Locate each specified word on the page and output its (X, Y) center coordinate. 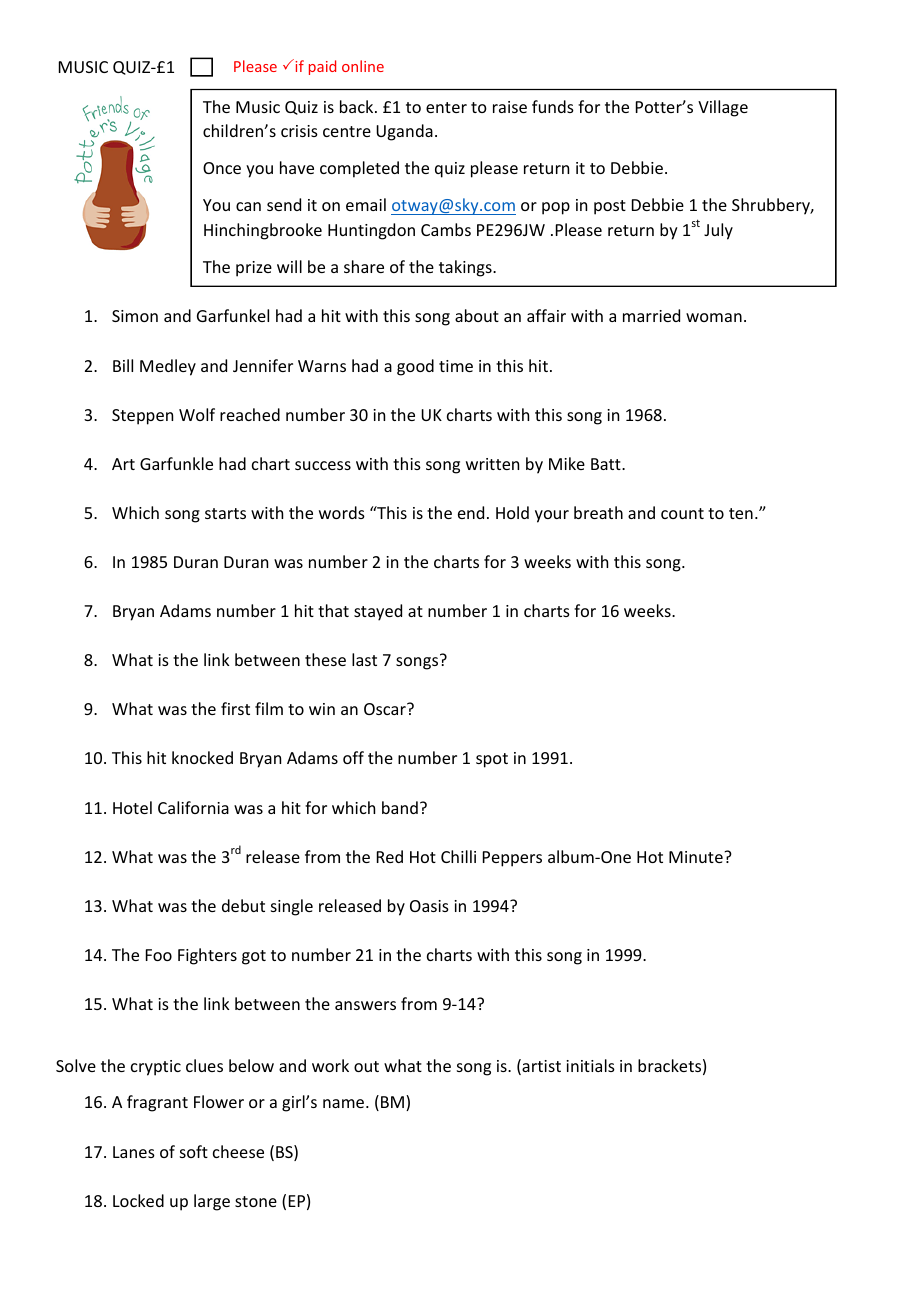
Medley (168, 367)
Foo (159, 955)
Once (222, 168)
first (235, 708)
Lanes (134, 1152)
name (345, 1103)
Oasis (429, 906)
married (651, 315)
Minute (697, 857)
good (415, 367)
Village (723, 108)
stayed (378, 612)
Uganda (404, 132)
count (682, 513)
